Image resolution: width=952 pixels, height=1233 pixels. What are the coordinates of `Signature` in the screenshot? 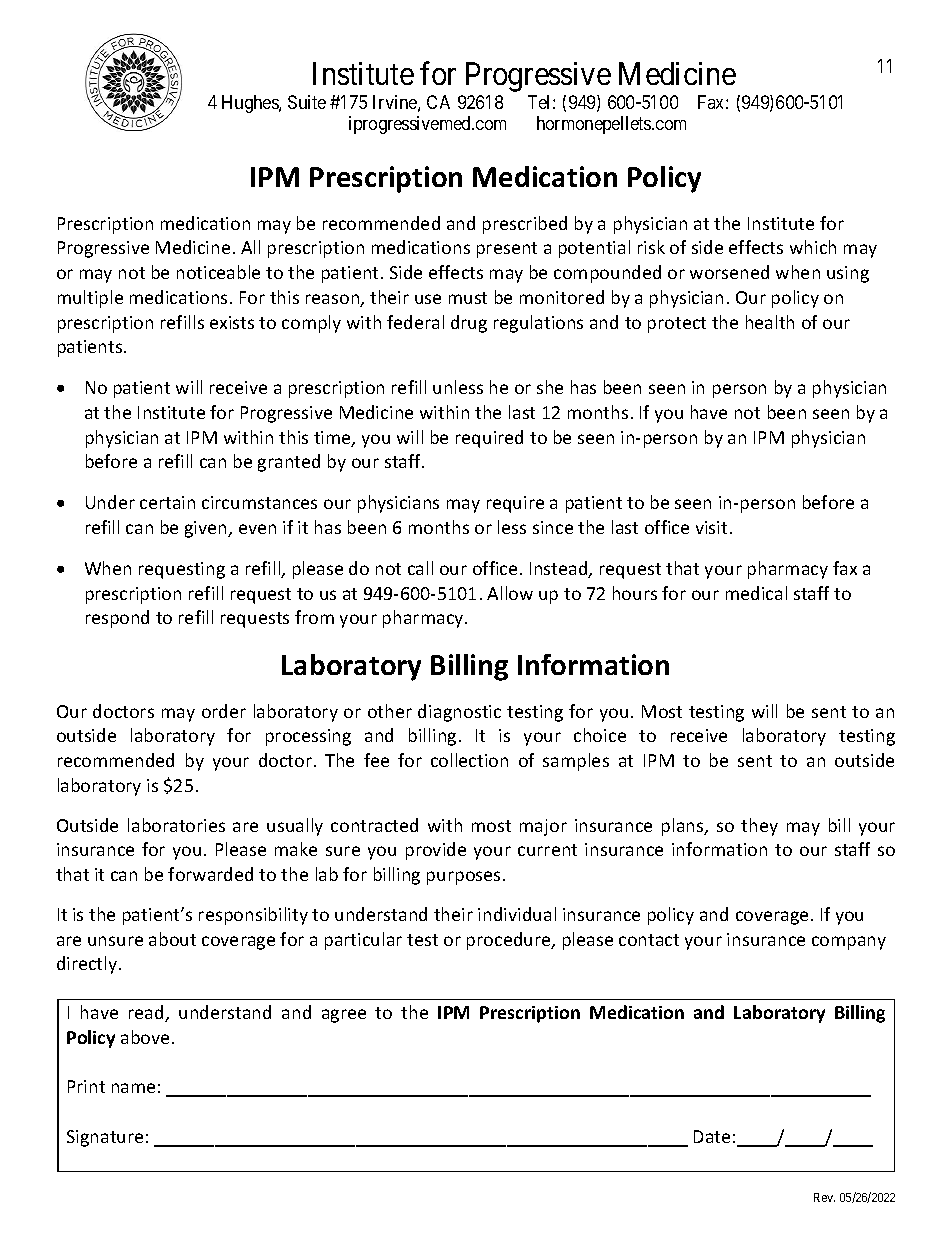 It's located at (105, 1138).
